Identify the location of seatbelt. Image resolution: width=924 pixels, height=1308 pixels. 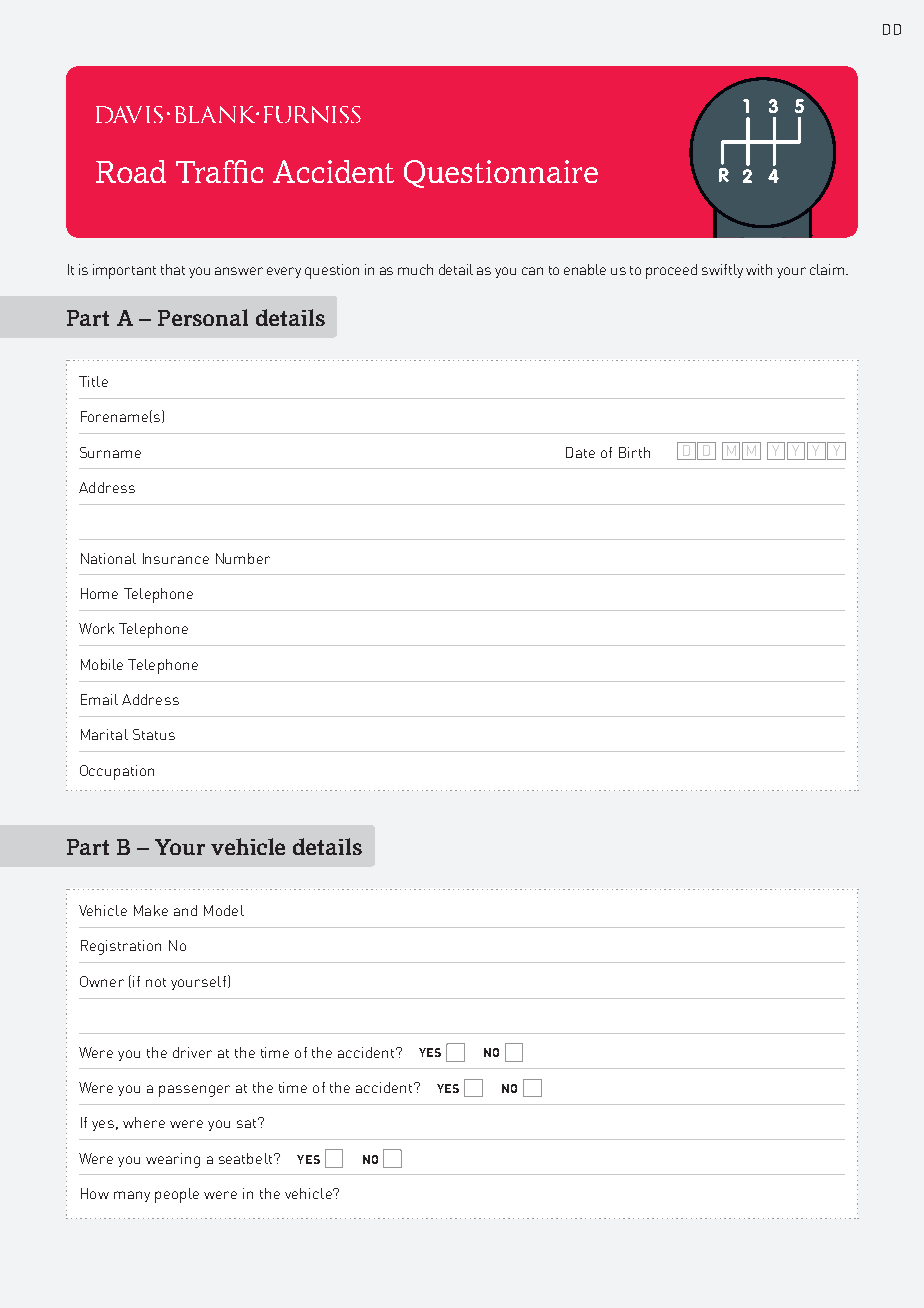
(247, 1158).
